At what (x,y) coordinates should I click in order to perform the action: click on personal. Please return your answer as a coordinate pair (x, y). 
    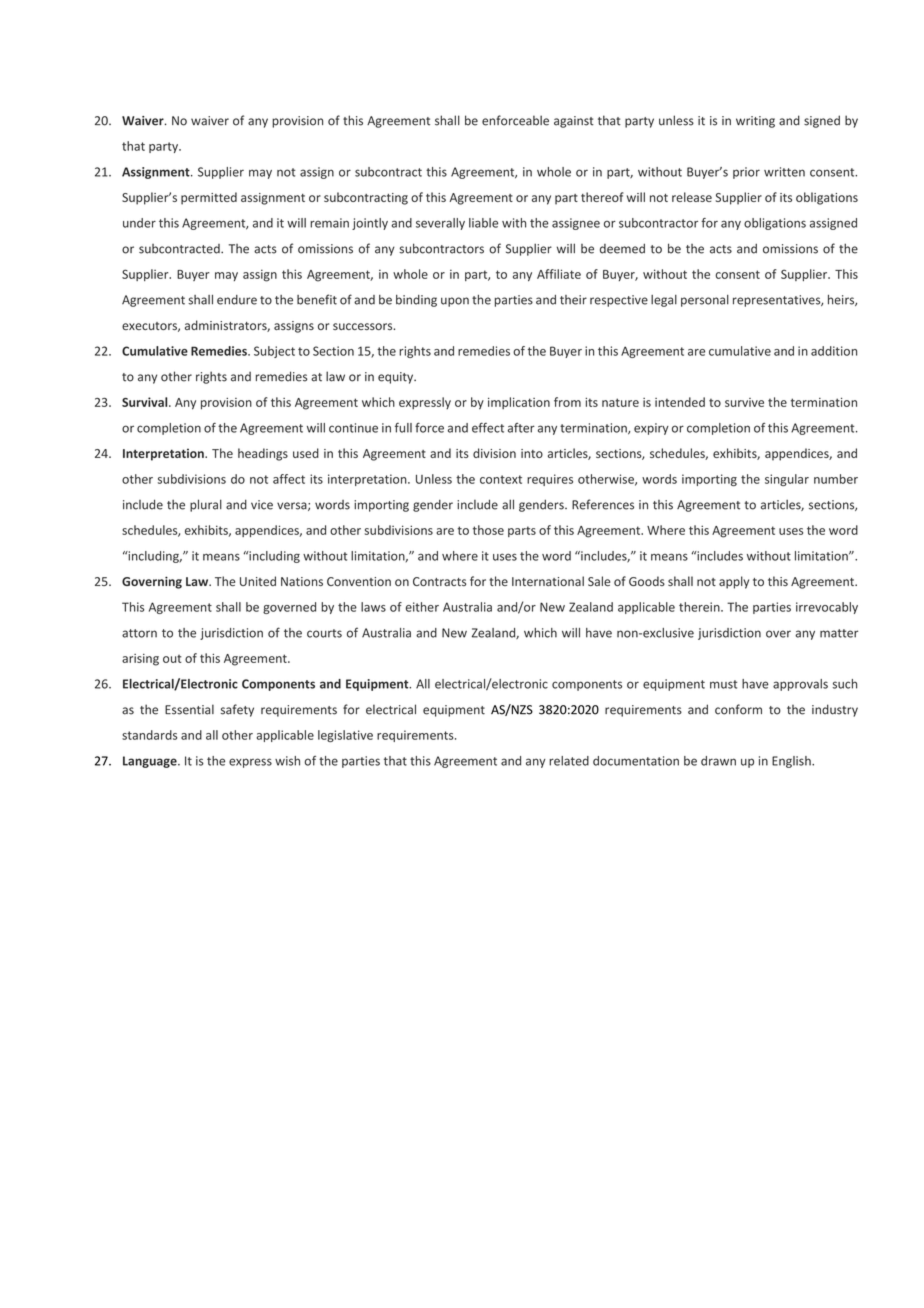
    Looking at the image, I should click on (705, 301).
